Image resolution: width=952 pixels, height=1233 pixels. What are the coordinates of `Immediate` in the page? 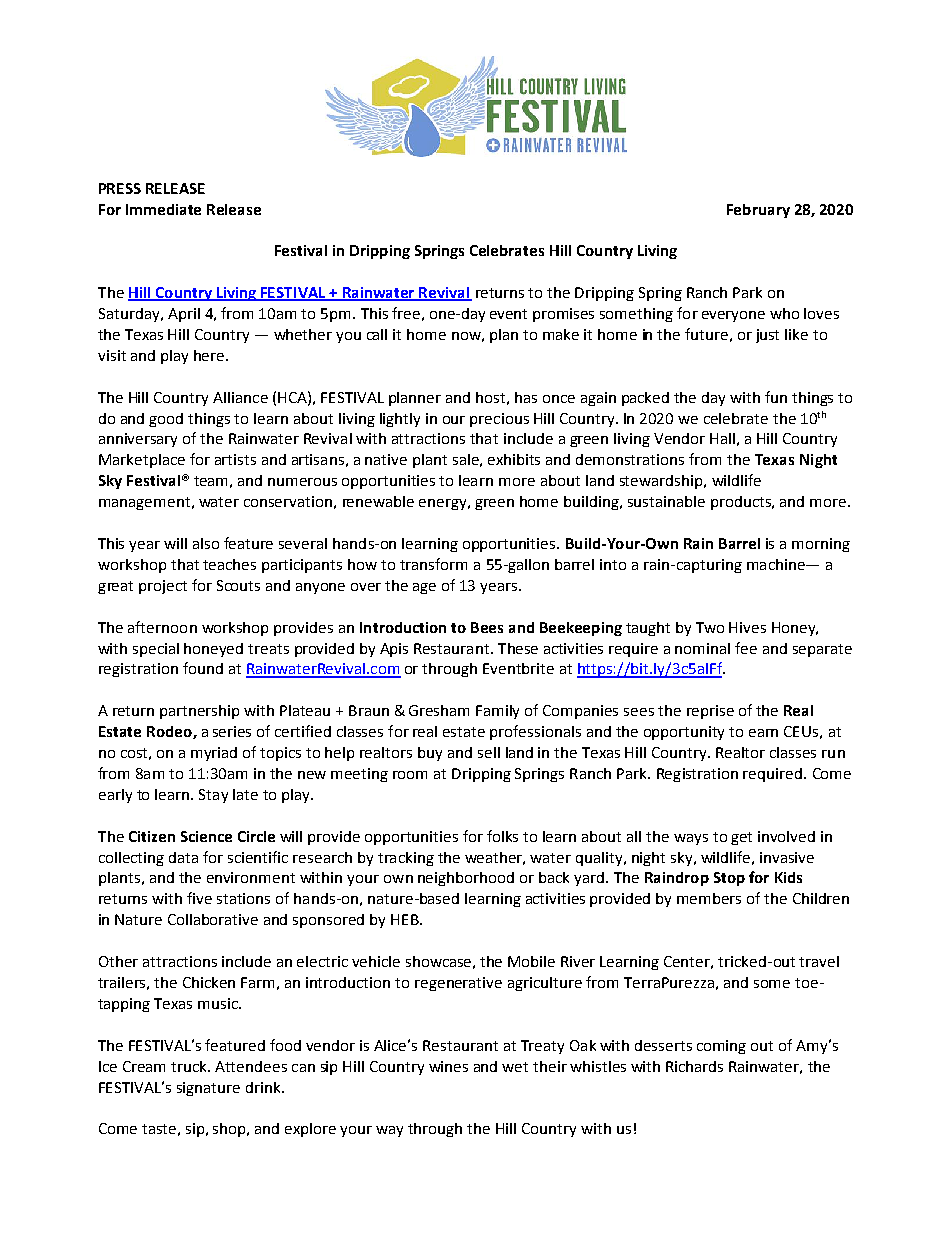 It's located at (163, 209).
